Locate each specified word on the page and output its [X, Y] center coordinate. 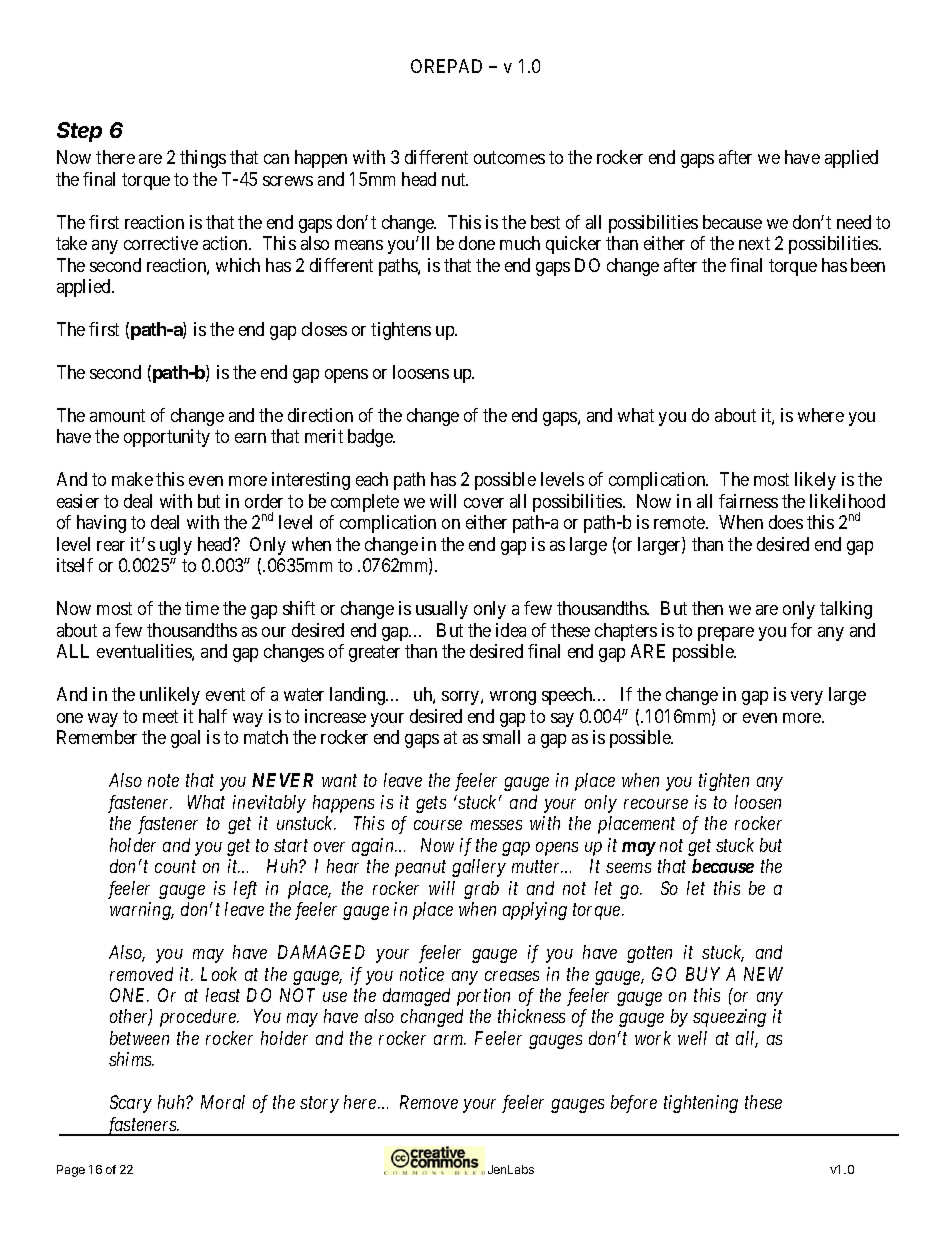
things [203, 159]
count [175, 867]
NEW [763, 974]
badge [371, 438]
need [854, 222]
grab [481, 890]
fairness [748, 501]
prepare [726, 634]
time [202, 608]
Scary [131, 1104]
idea [511, 630]
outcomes [509, 157]
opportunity [167, 438]
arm [450, 1040]
